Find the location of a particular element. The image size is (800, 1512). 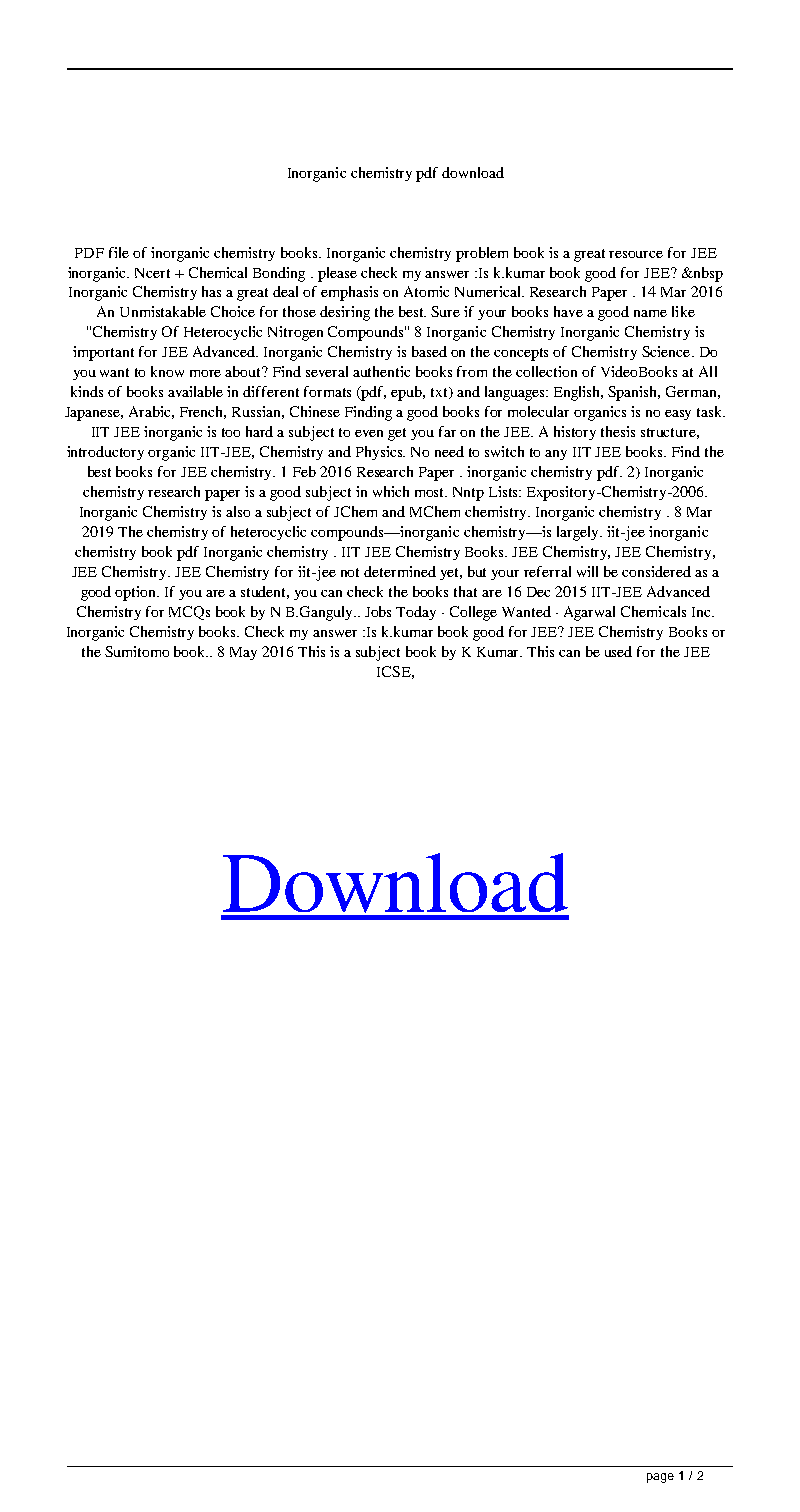

Atomic is located at coordinates (426, 291).
